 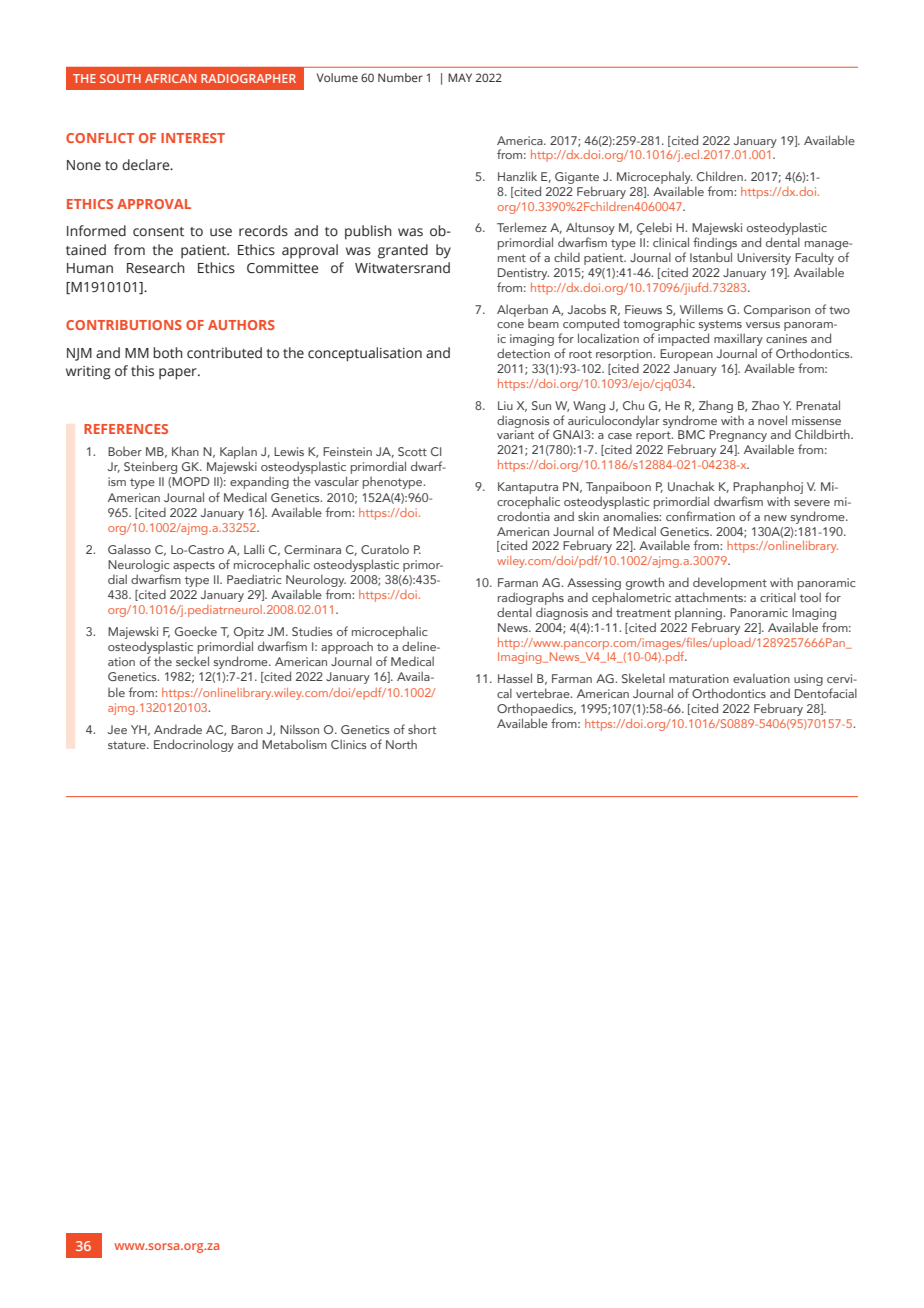 What do you see at coordinates (764, 259) in the screenshot?
I see `University` at bounding box center [764, 259].
